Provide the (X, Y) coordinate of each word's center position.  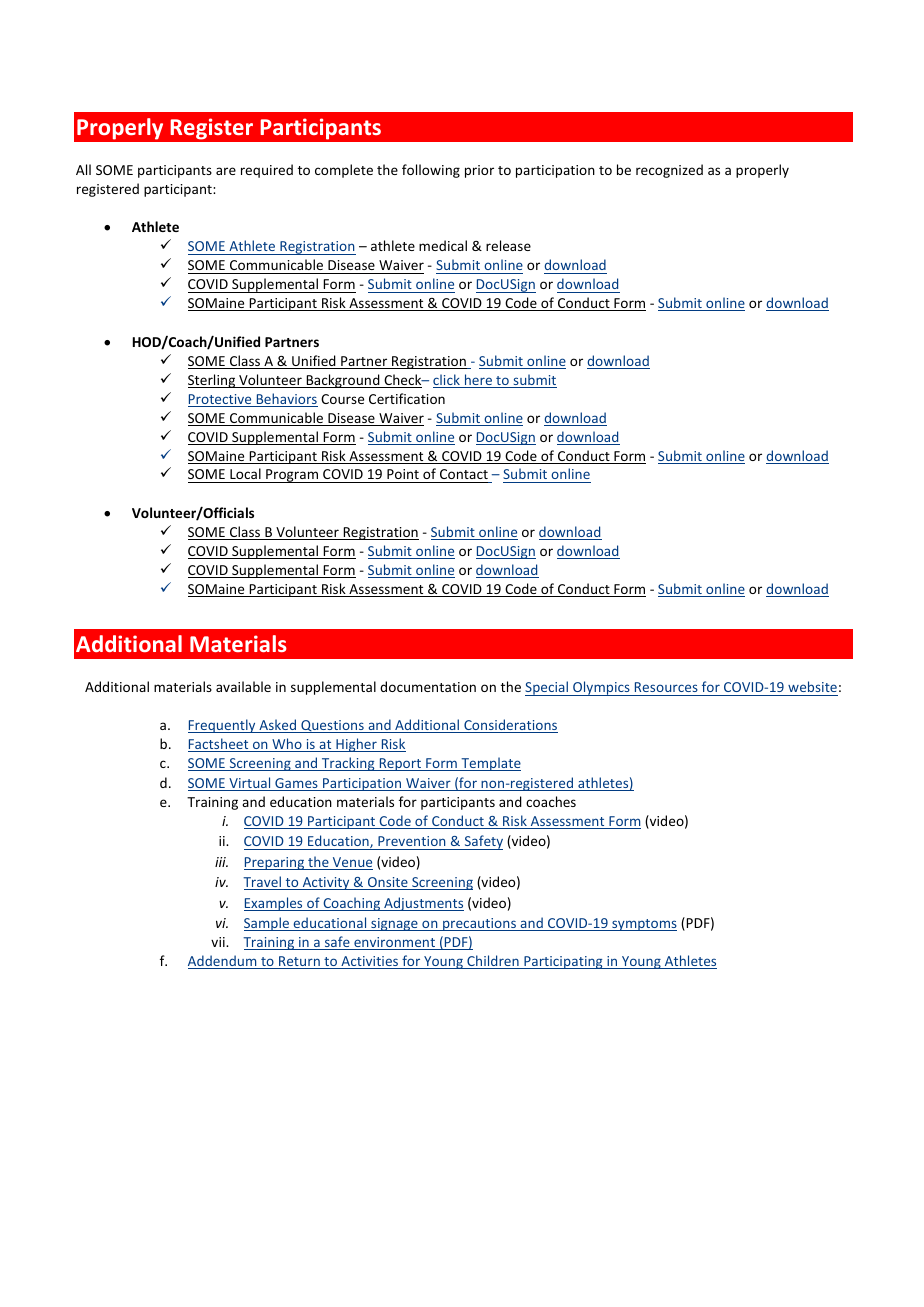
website (812, 686)
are (226, 171)
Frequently (223, 726)
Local (245, 475)
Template (490, 764)
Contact (464, 476)
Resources (666, 687)
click (447, 381)
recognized (669, 171)
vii (219, 942)
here (478, 381)
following (431, 171)
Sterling (213, 381)
